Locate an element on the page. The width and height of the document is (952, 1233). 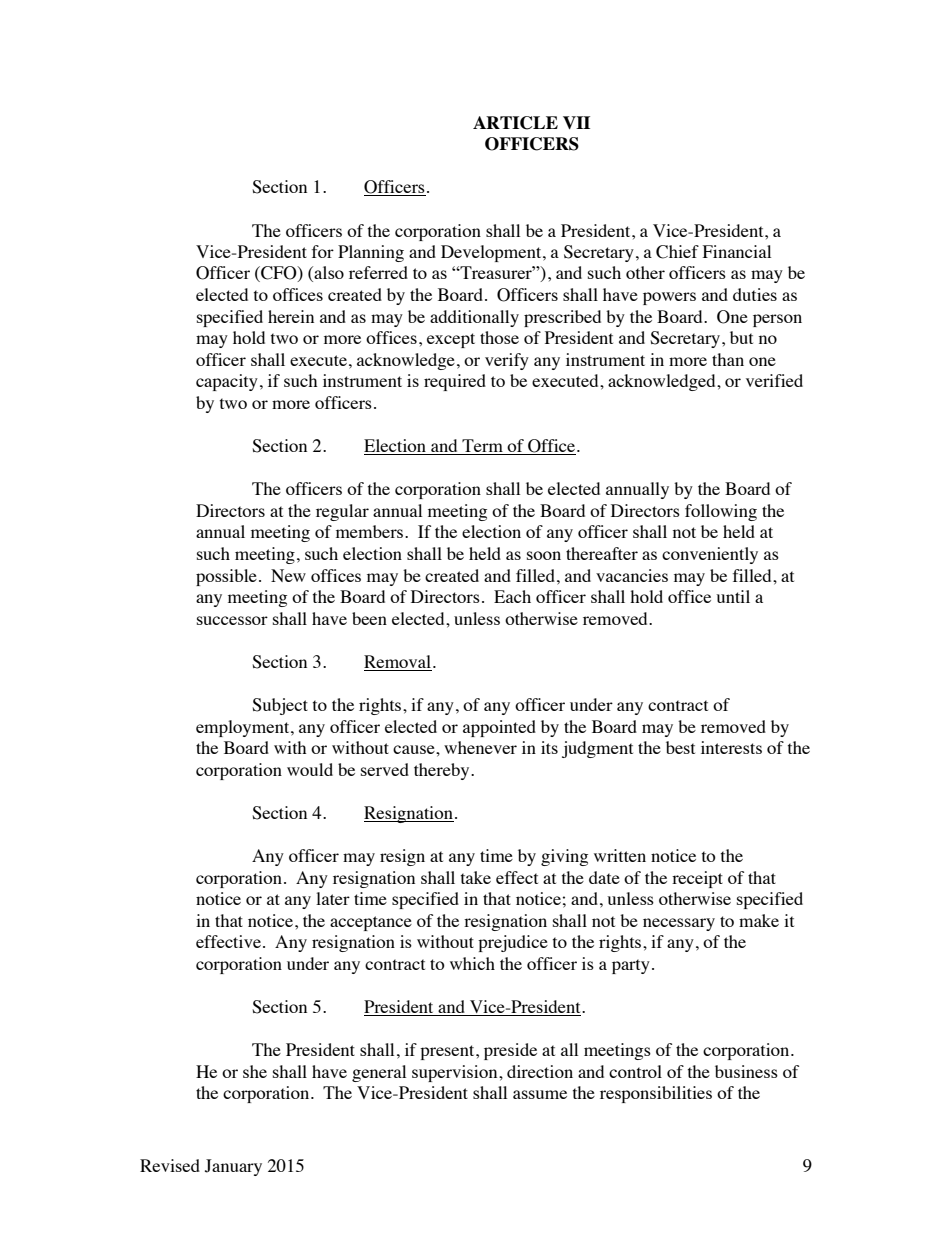
successor is located at coordinates (232, 620).
